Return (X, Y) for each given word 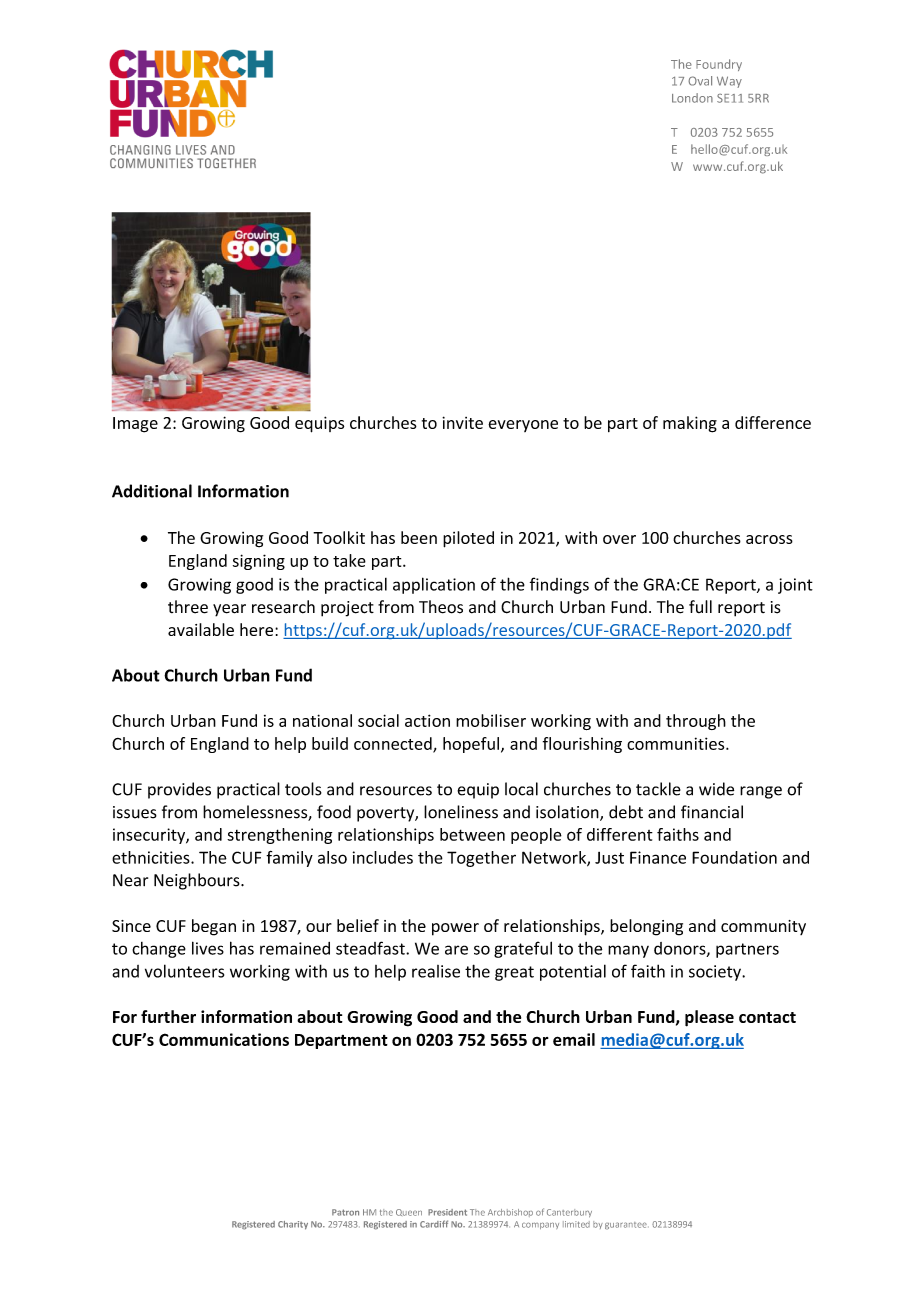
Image (135, 425)
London (692, 98)
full (700, 606)
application (434, 585)
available (201, 629)
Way (729, 82)
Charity (293, 1225)
